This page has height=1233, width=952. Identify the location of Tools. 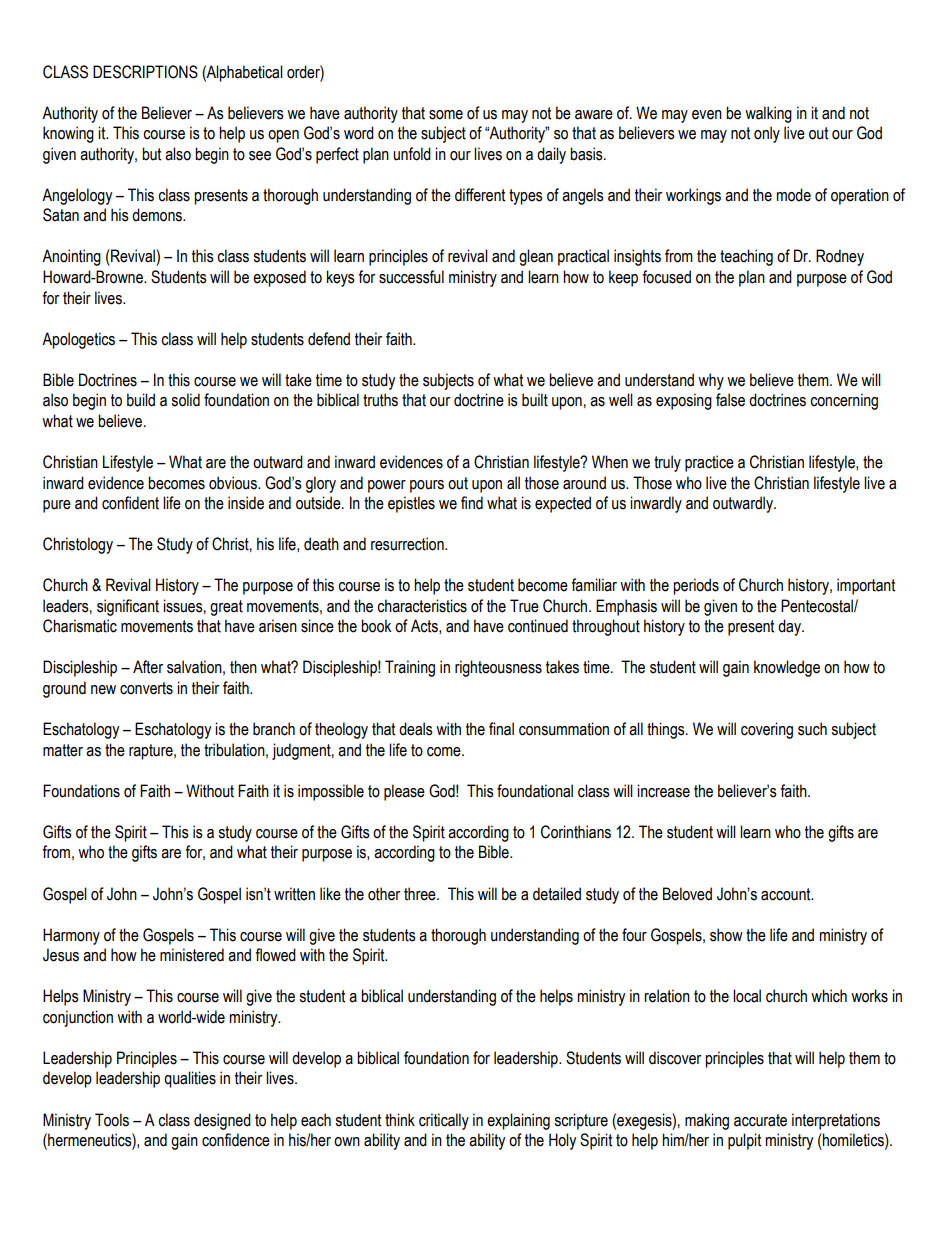
(112, 1120).
